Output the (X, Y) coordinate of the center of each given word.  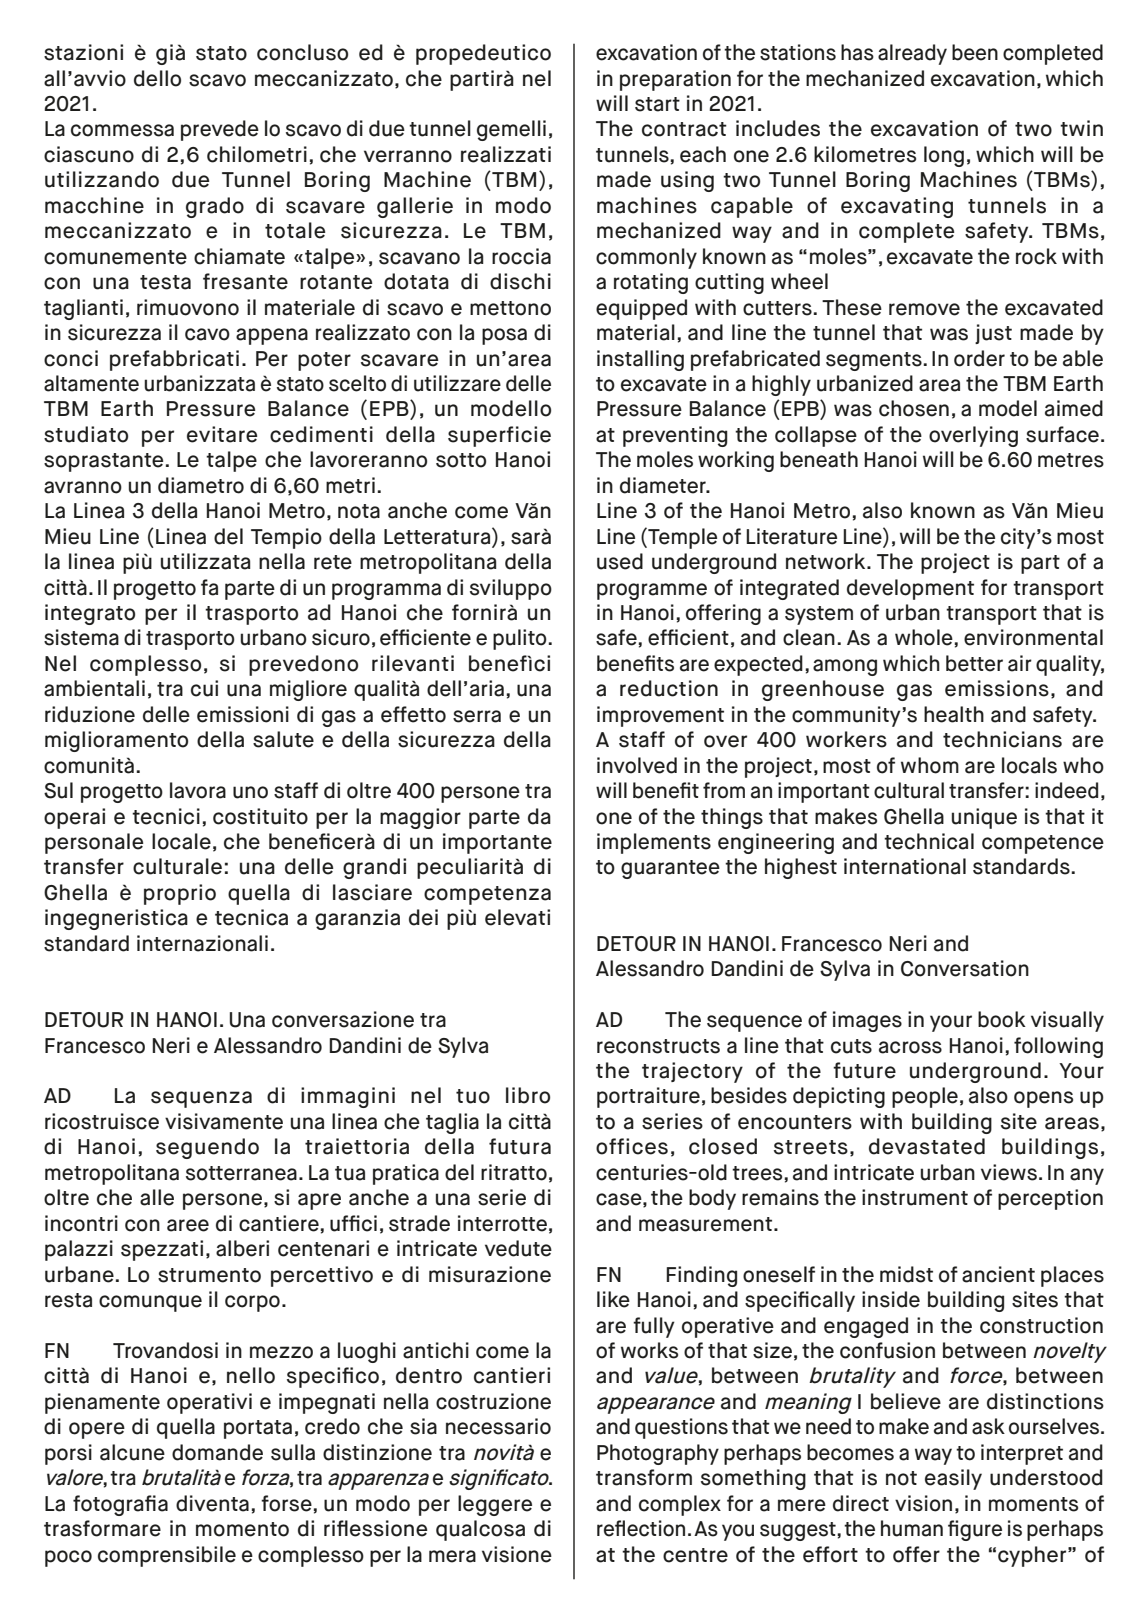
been (975, 52)
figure (975, 1530)
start (657, 104)
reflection (641, 1528)
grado (215, 207)
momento (242, 1529)
